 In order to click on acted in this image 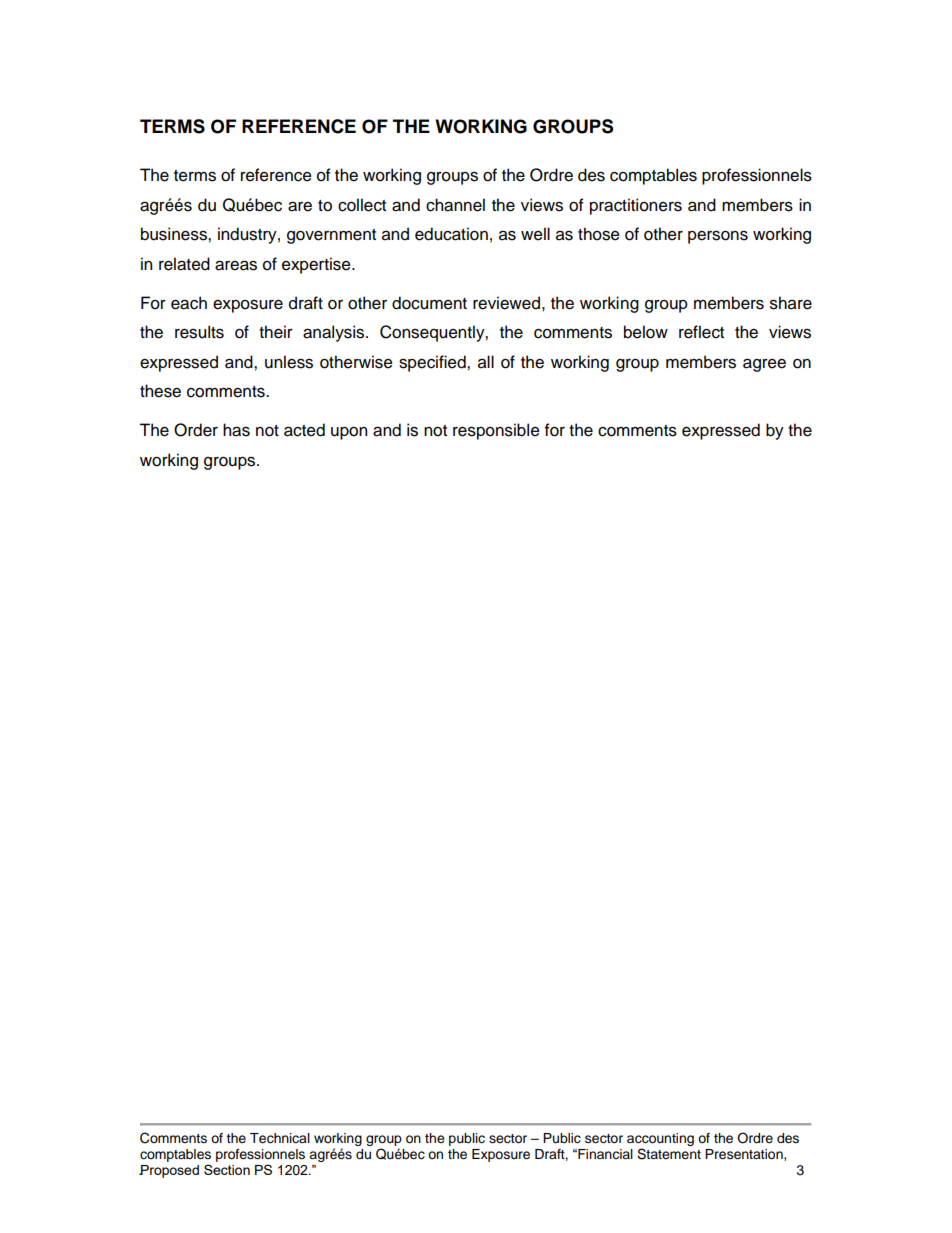, I will do `click(304, 430)`.
